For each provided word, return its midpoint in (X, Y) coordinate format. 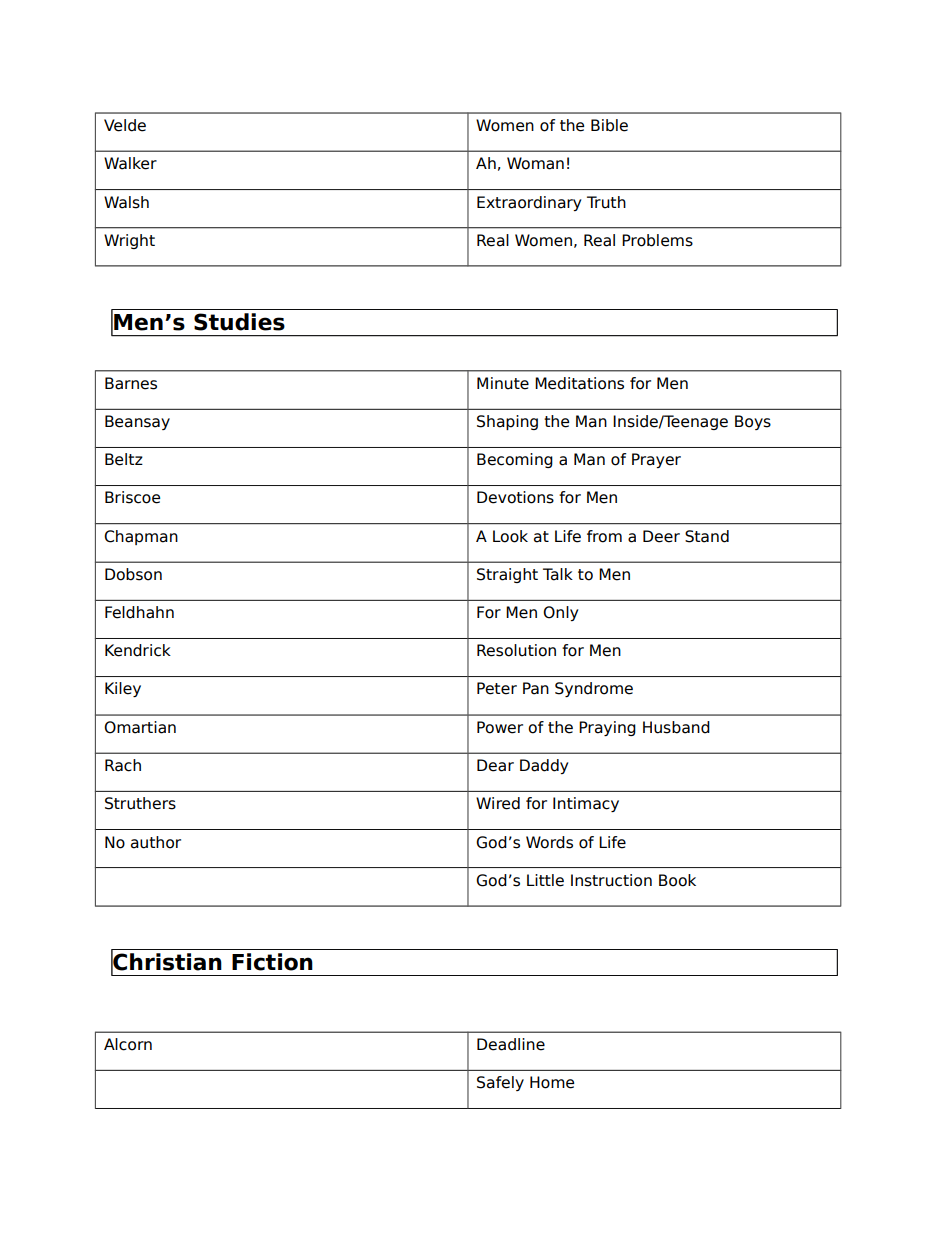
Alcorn (128, 1044)
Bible (609, 125)
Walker (130, 163)
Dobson (133, 574)
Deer (661, 536)
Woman (535, 163)
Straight (507, 575)
